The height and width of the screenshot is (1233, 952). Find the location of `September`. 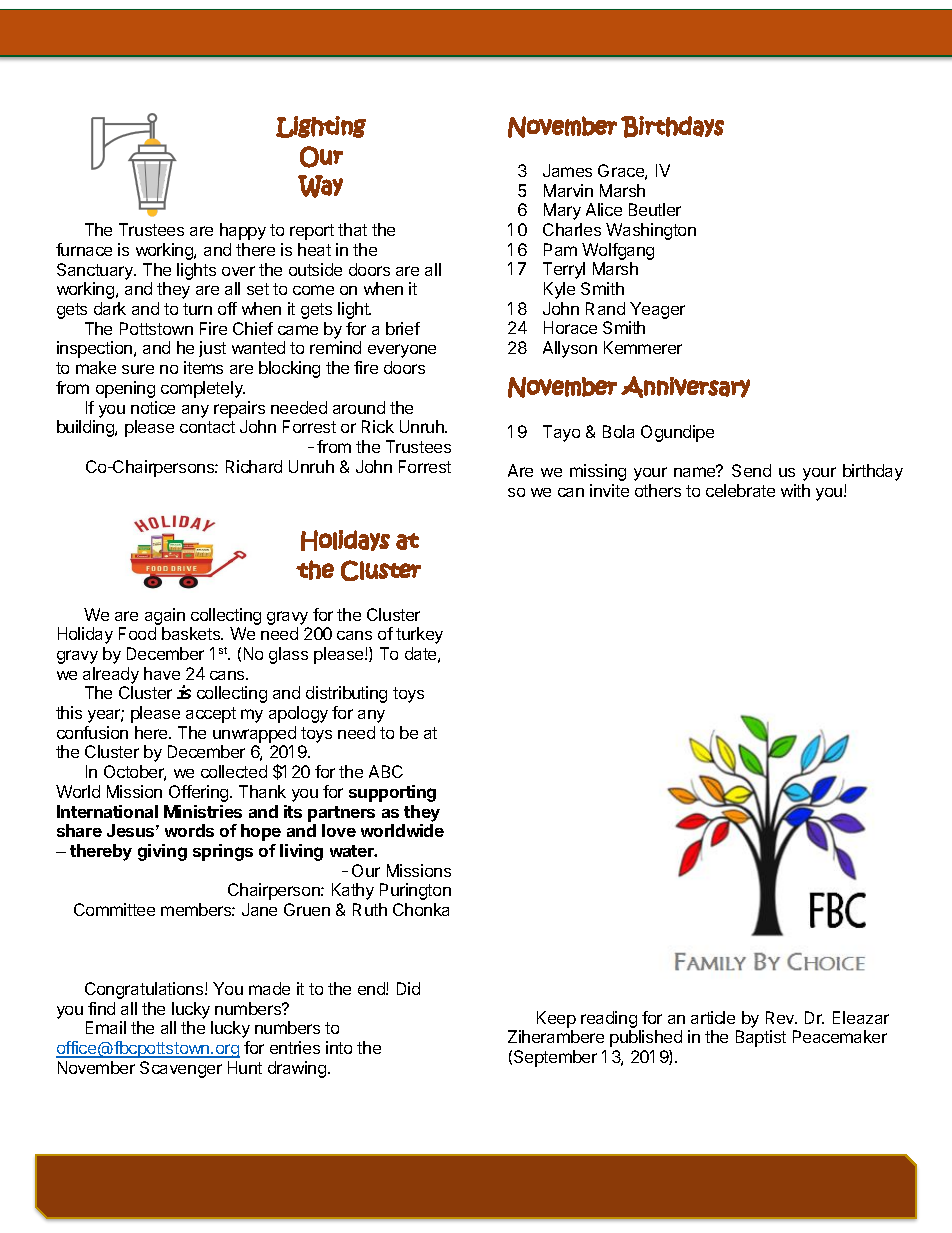

September is located at coordinates (555, 1058).
